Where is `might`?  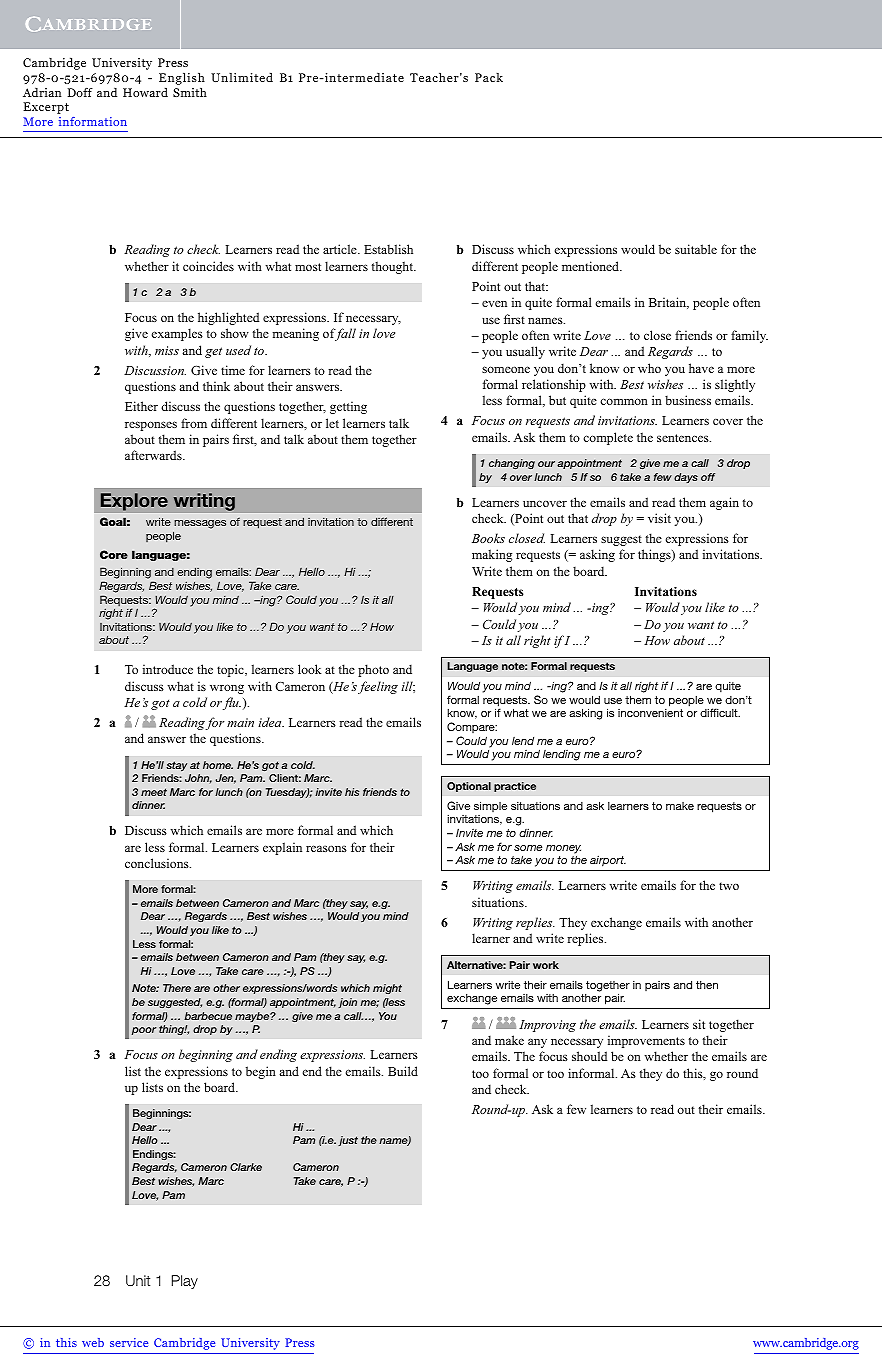 might is located at coordinates (387, 989).
